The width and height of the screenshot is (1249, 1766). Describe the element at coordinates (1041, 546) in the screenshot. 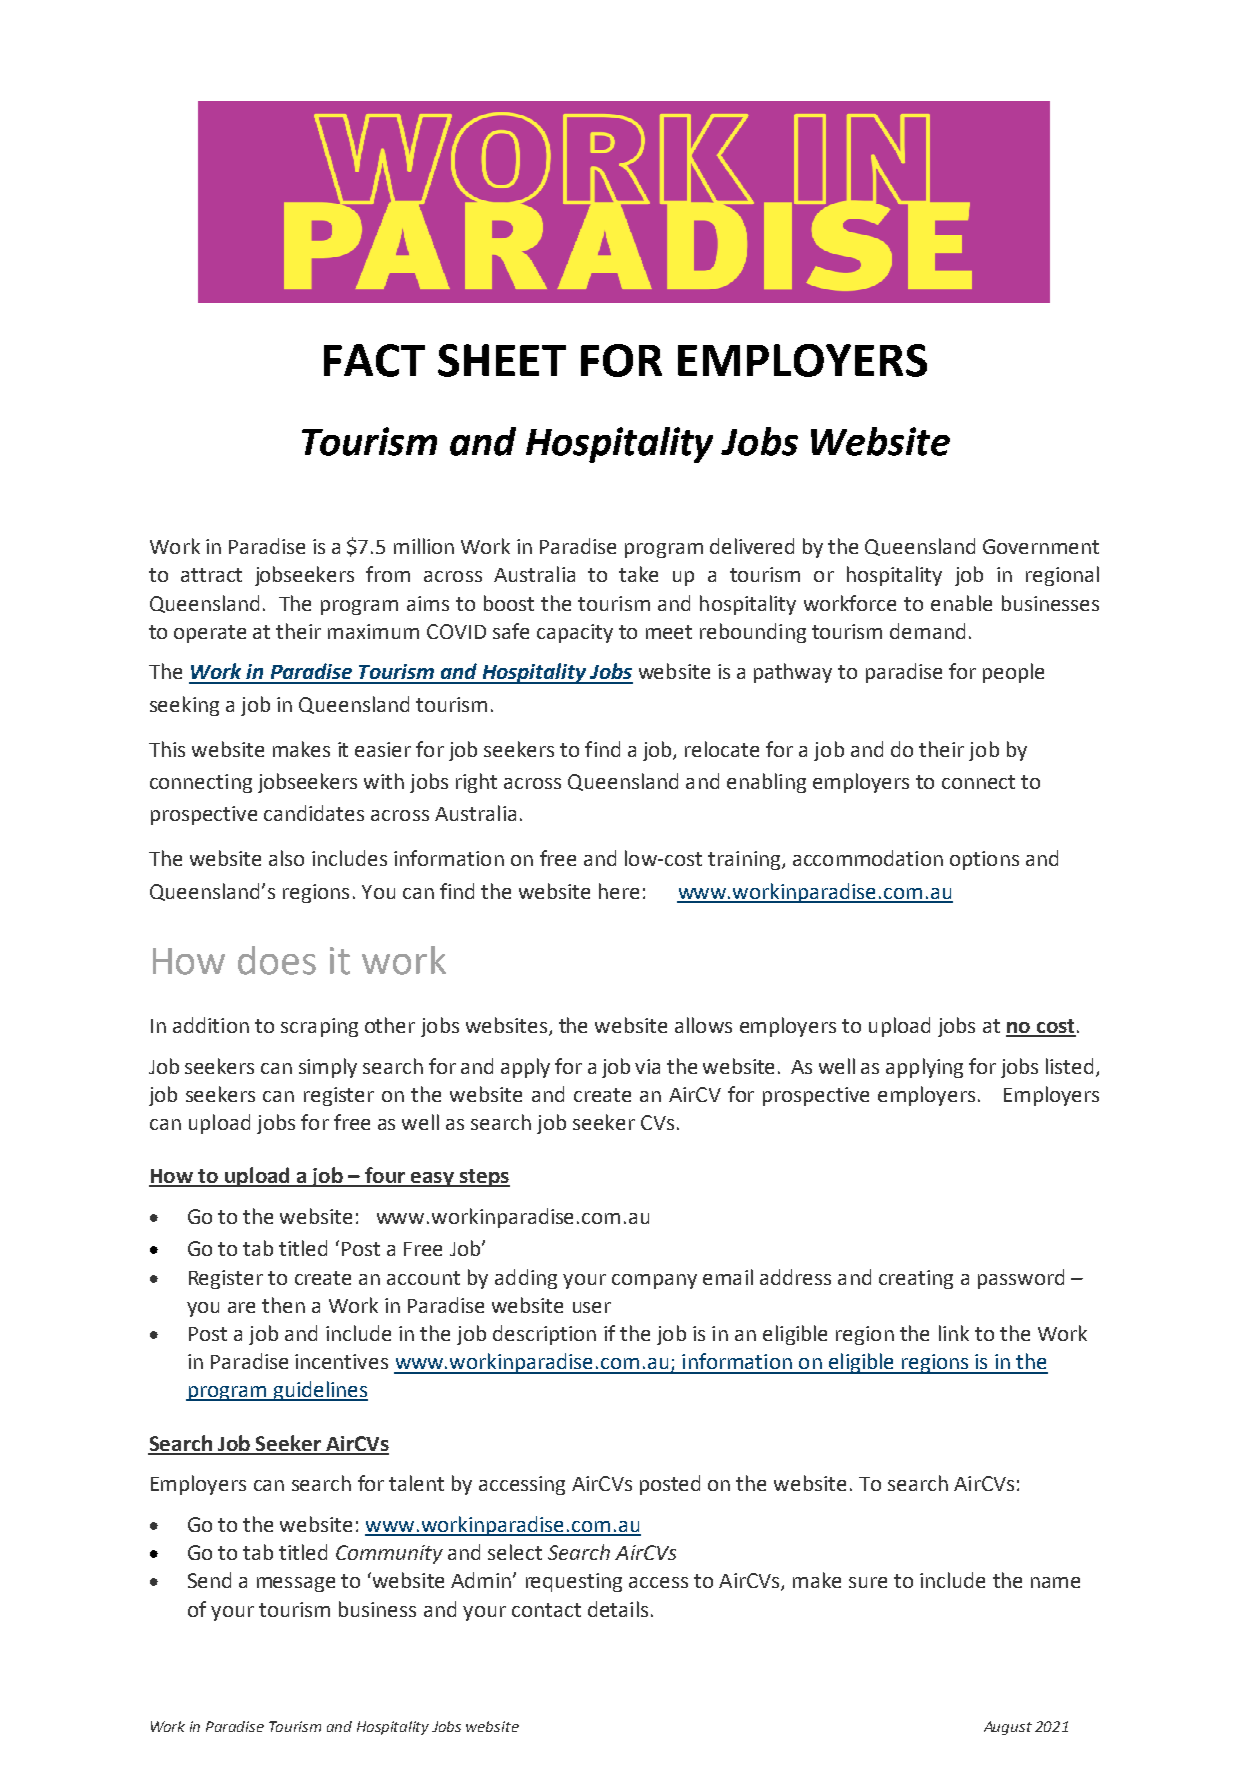

I see `Government` at that location.
